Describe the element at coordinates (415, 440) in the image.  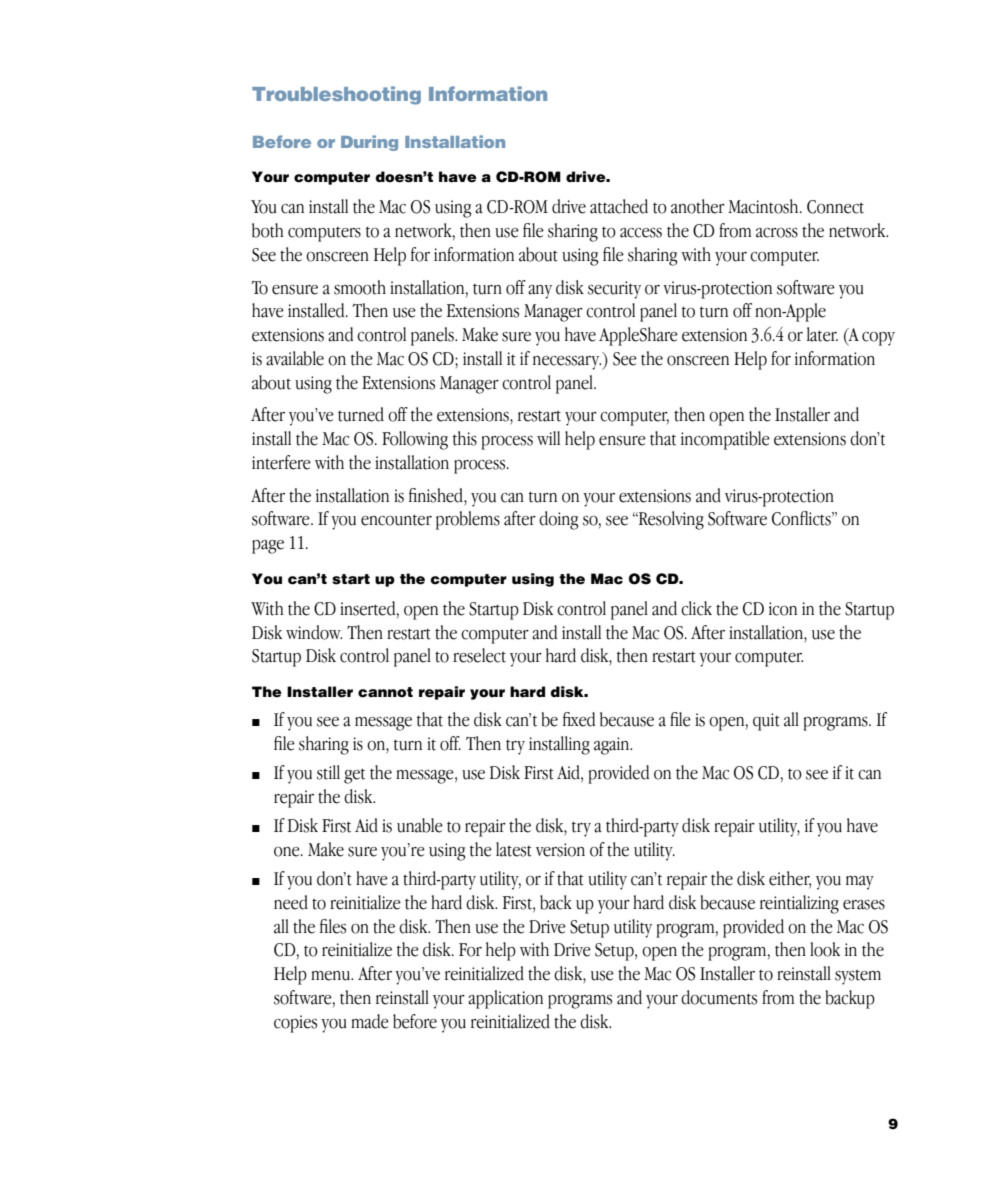
I see `Following` at that location.
